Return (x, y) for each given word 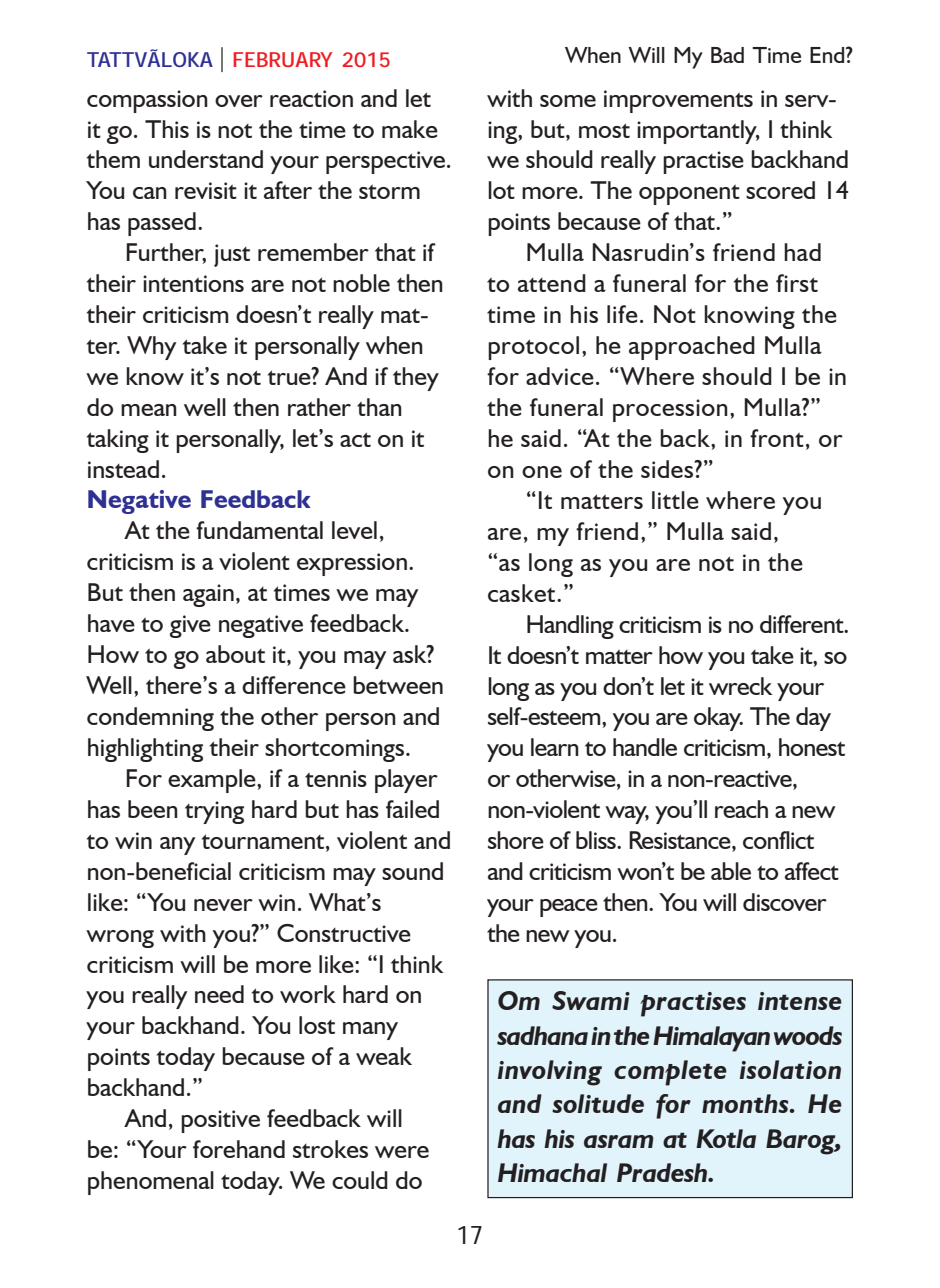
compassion (147, 101)
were (402, 1152)
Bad (727, 55)
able (731, 871)
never (223, 905)
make (410, 129)
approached (692, 348)
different (803, 624)
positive (220, 1121)
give (190, 626)
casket (523, 593)
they (416, 379)
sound (412, 871)
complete (670, 1073)
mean (149, 410)
